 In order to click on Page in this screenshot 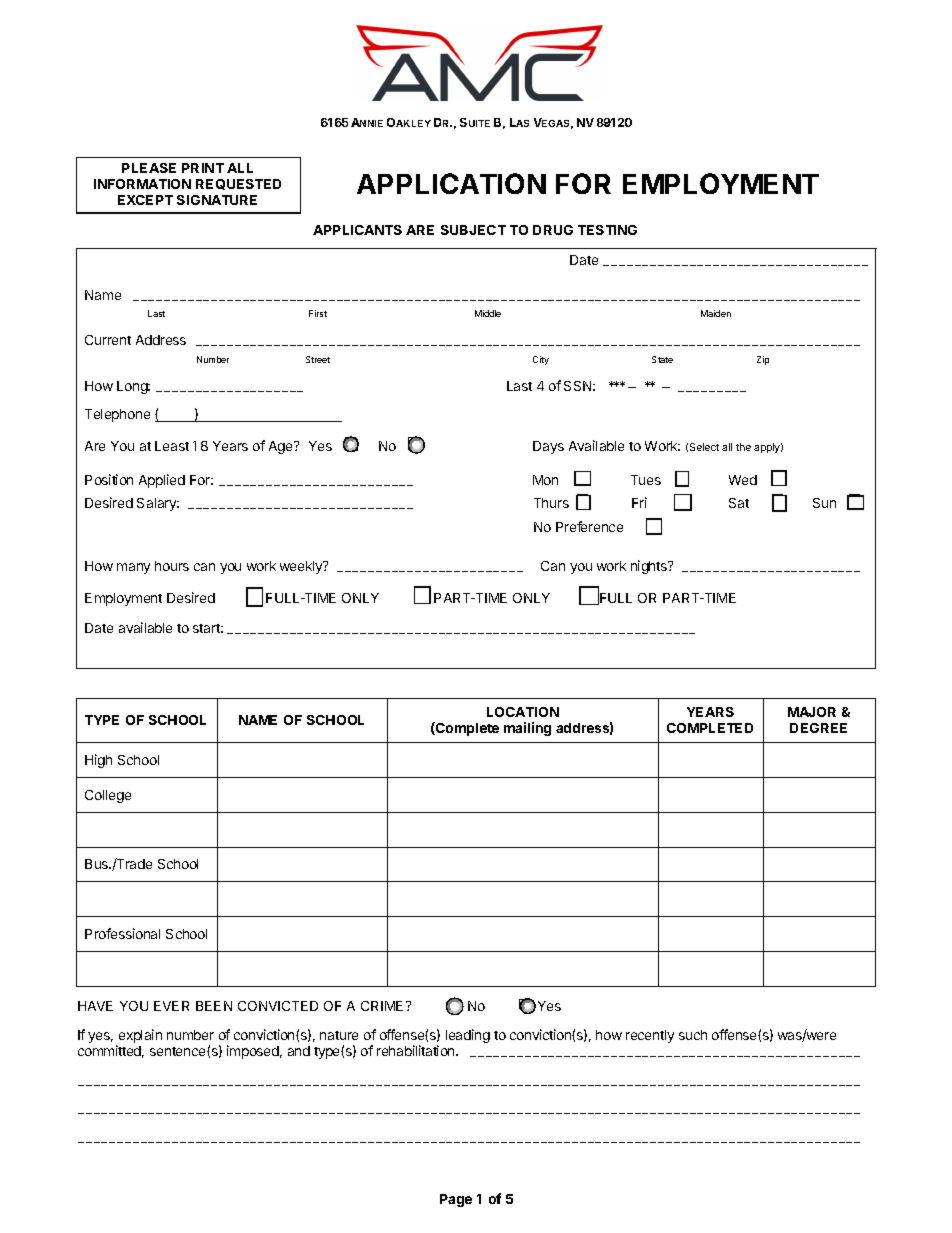, I will do `click(456, 1200)`.
